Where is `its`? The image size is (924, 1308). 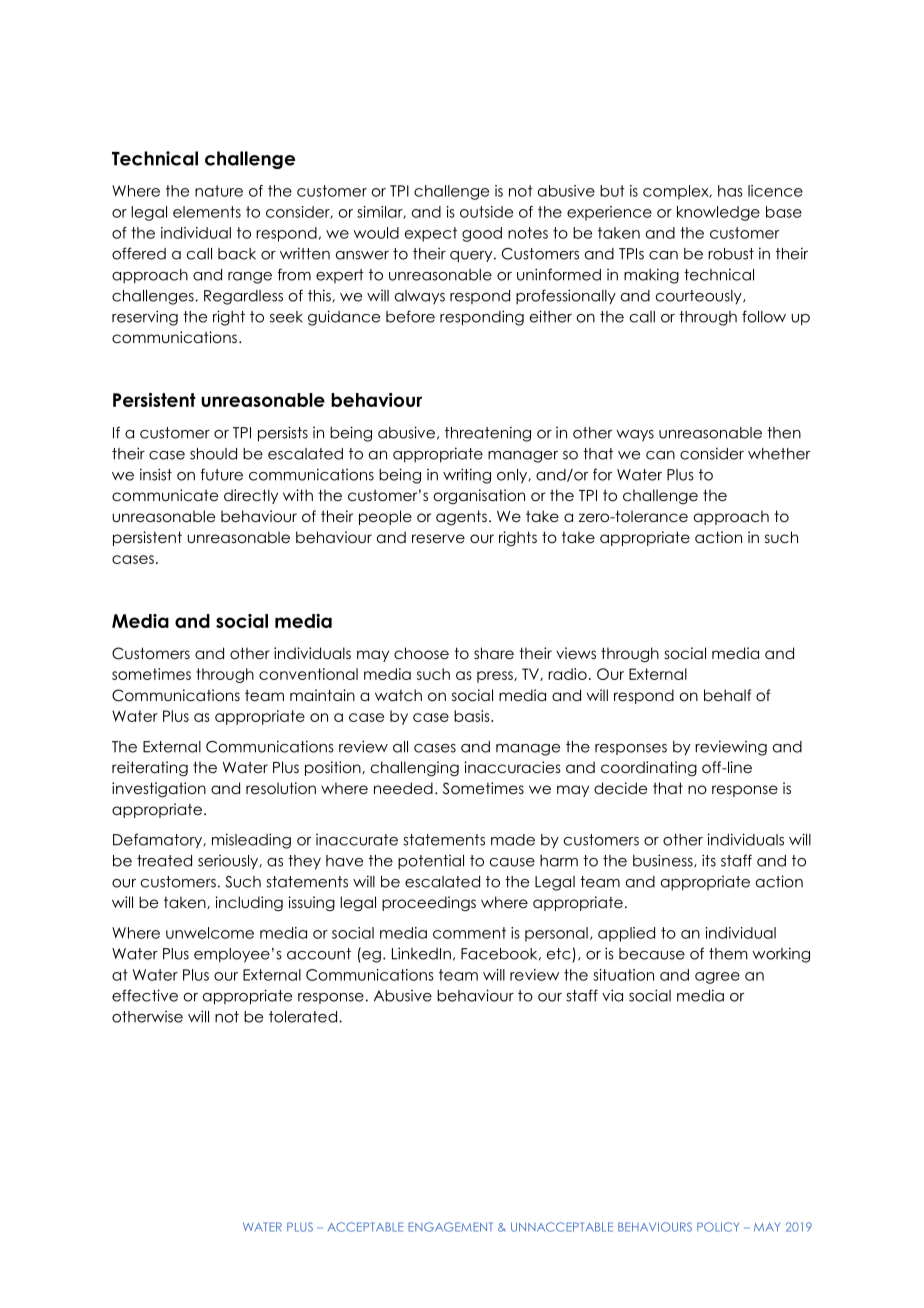 its is located at coordinates (709, 860).
